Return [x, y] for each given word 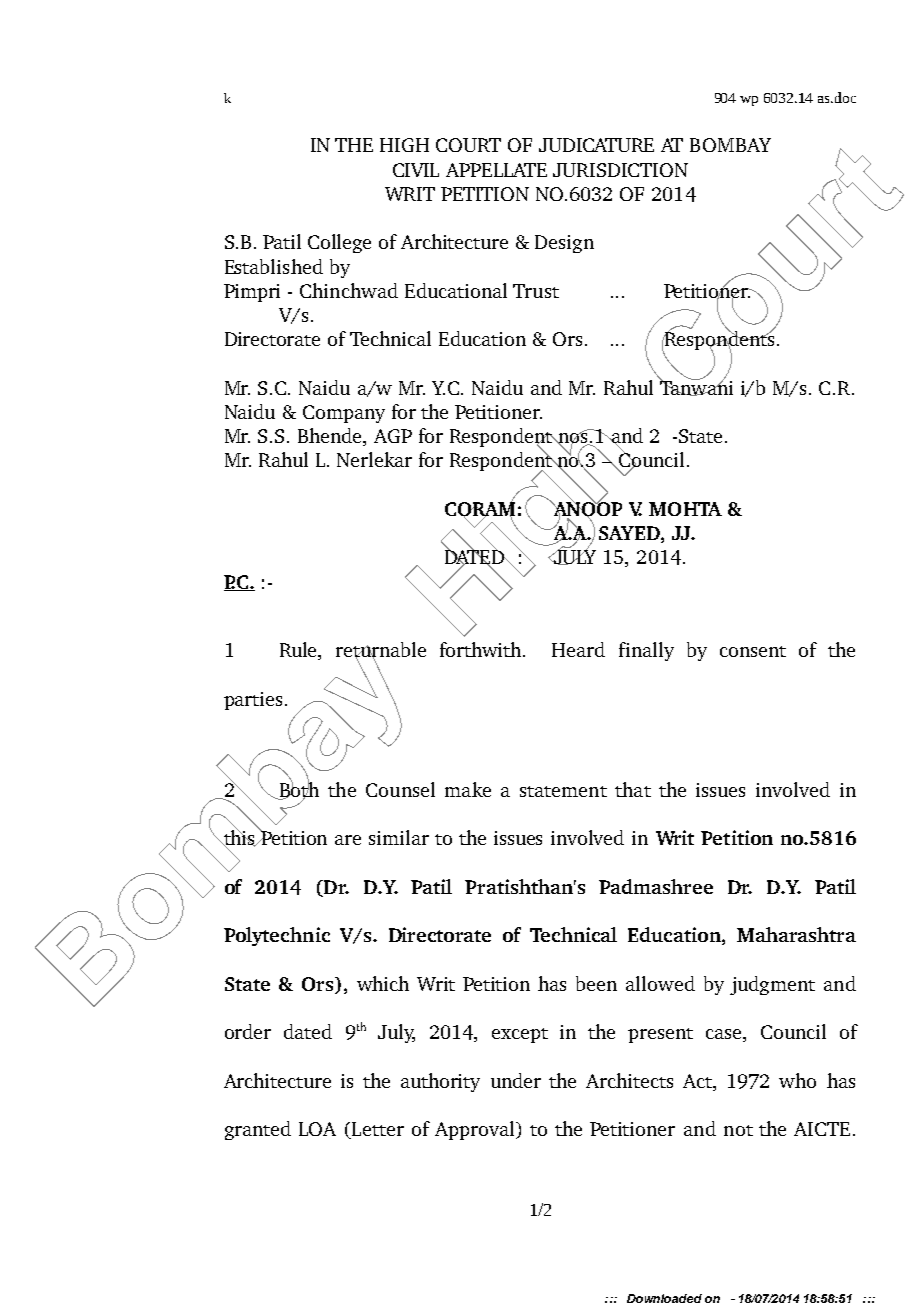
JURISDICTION [620, 170]
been [596, 983]
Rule [300, 651]
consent [753, 651]
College [339, 243]
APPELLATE [496, 170]
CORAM [480, 509]
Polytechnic [277, 936]
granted [258, 1130]
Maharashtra [796, 934]
